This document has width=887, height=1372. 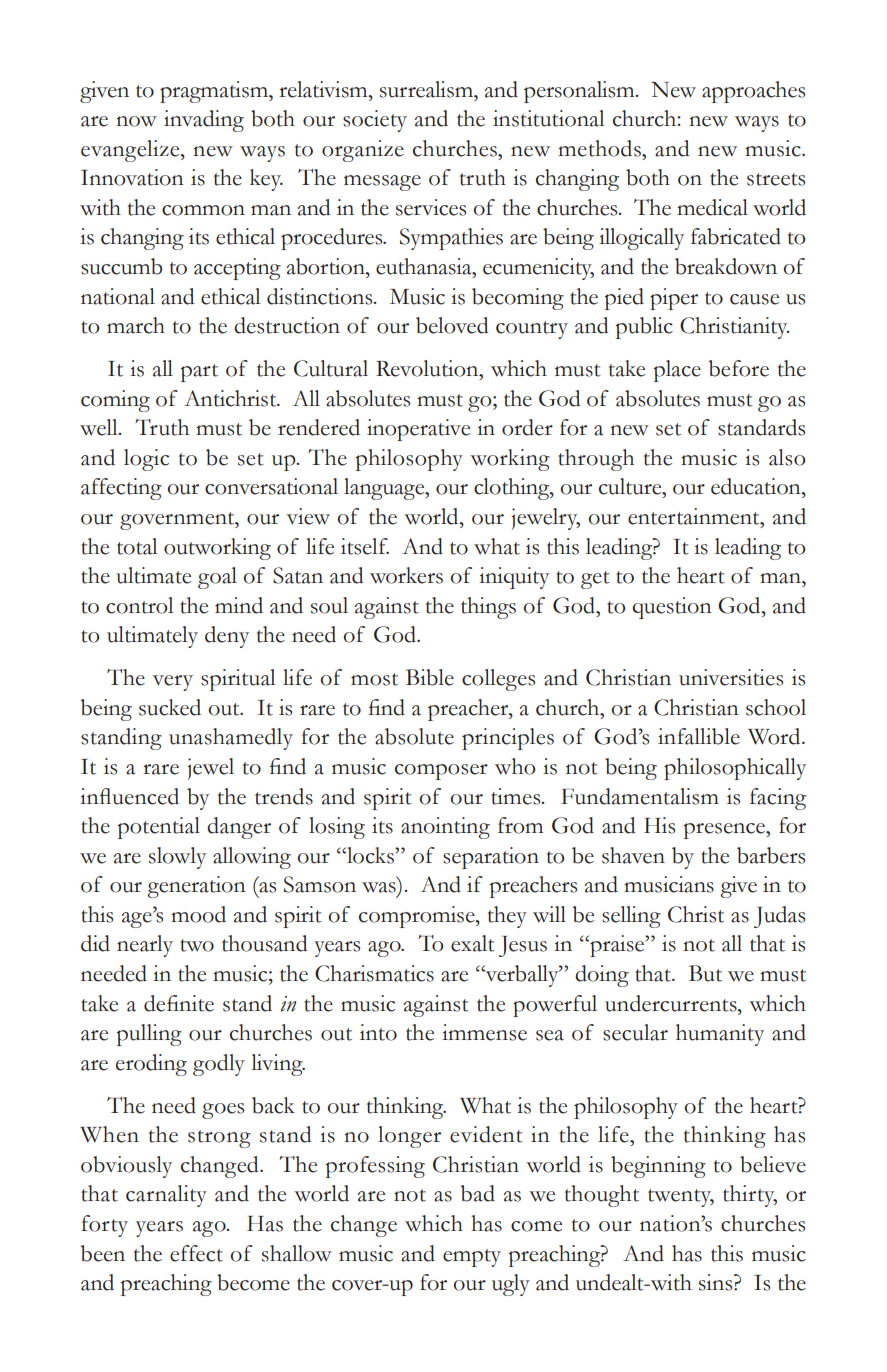 I want to click on barbers, so click(x=771, y=855).
